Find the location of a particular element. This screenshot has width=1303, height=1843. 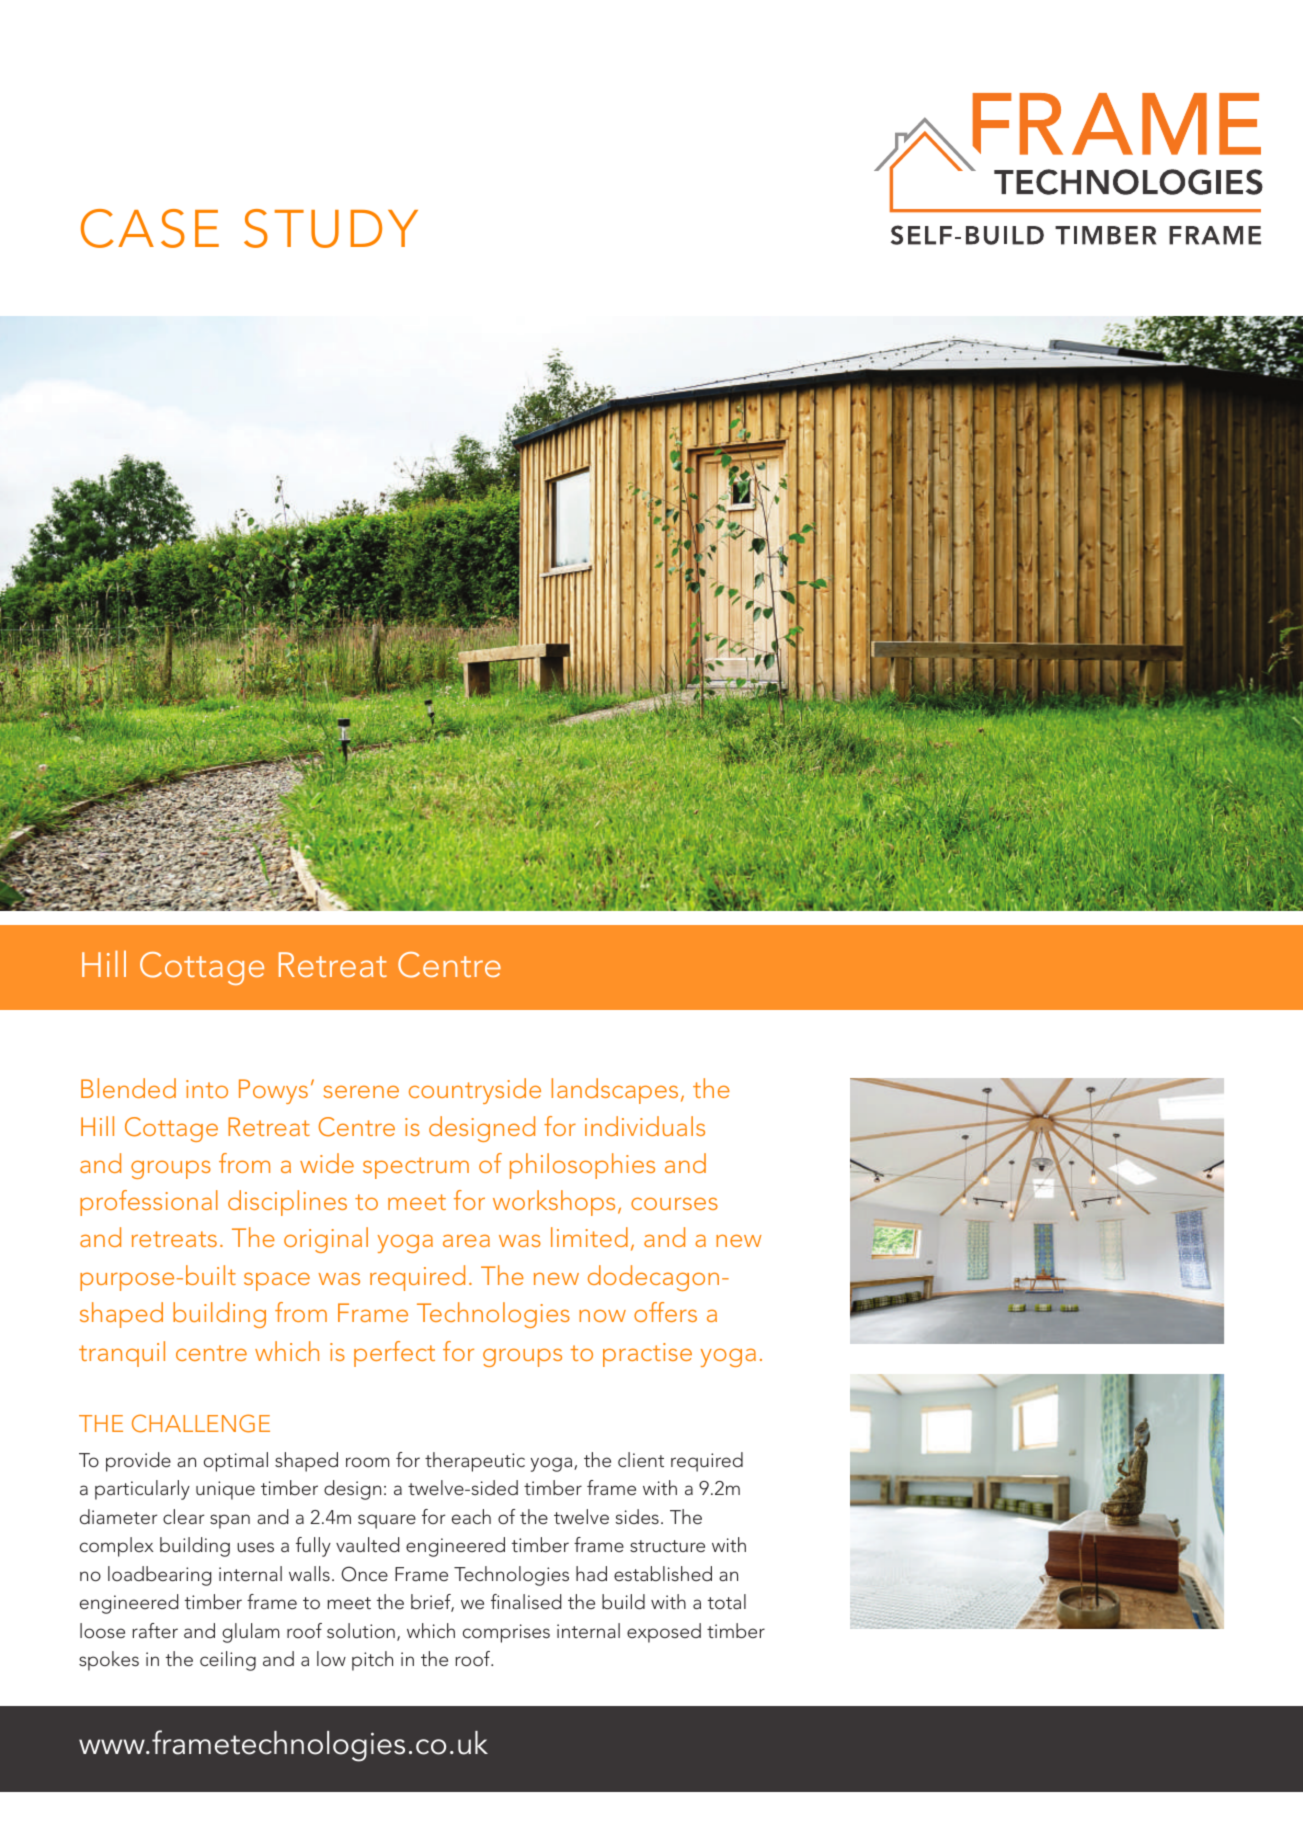

rafter is located at coordinates (155, 1630).
